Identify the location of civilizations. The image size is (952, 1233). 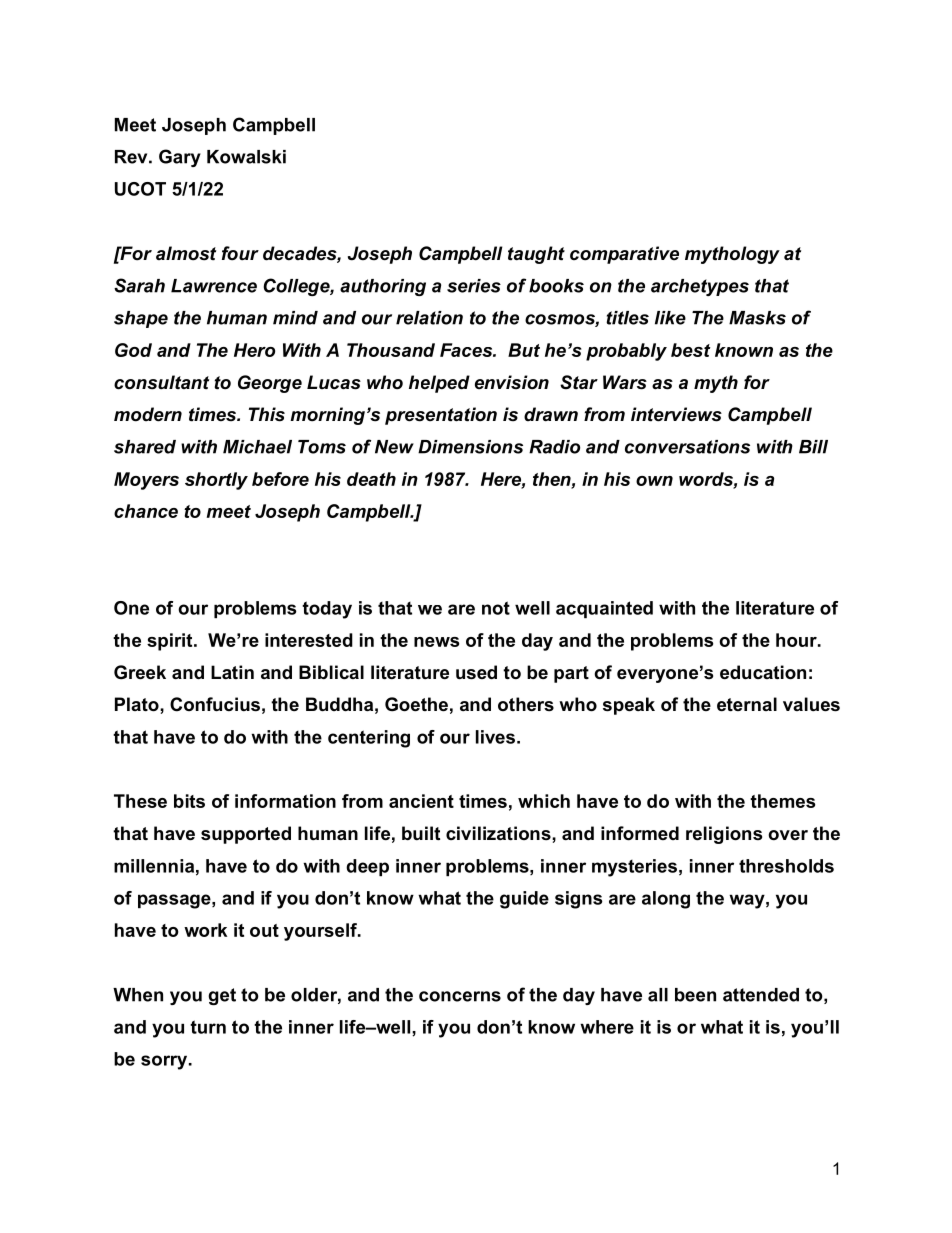
(499, 833).
